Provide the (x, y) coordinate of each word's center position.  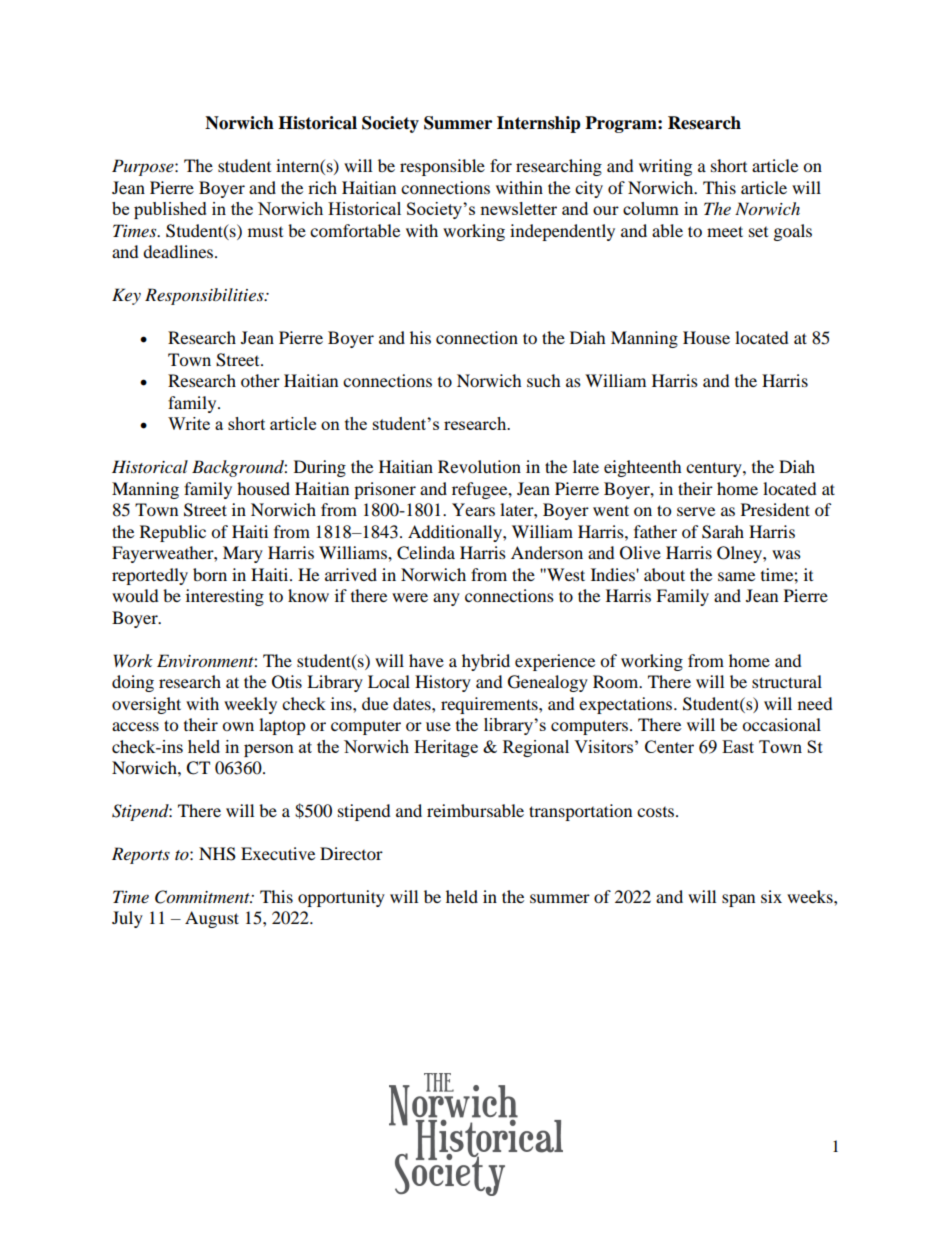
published (170, 210)
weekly (250, 705)
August (212, 919)
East (738, 746)
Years (473, 509)
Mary (243, 554)
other (260, 380)
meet (725, 231)
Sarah (723, 532)
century (715, 469)
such (544, 380)
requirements (490, 705)
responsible (442, 167)
